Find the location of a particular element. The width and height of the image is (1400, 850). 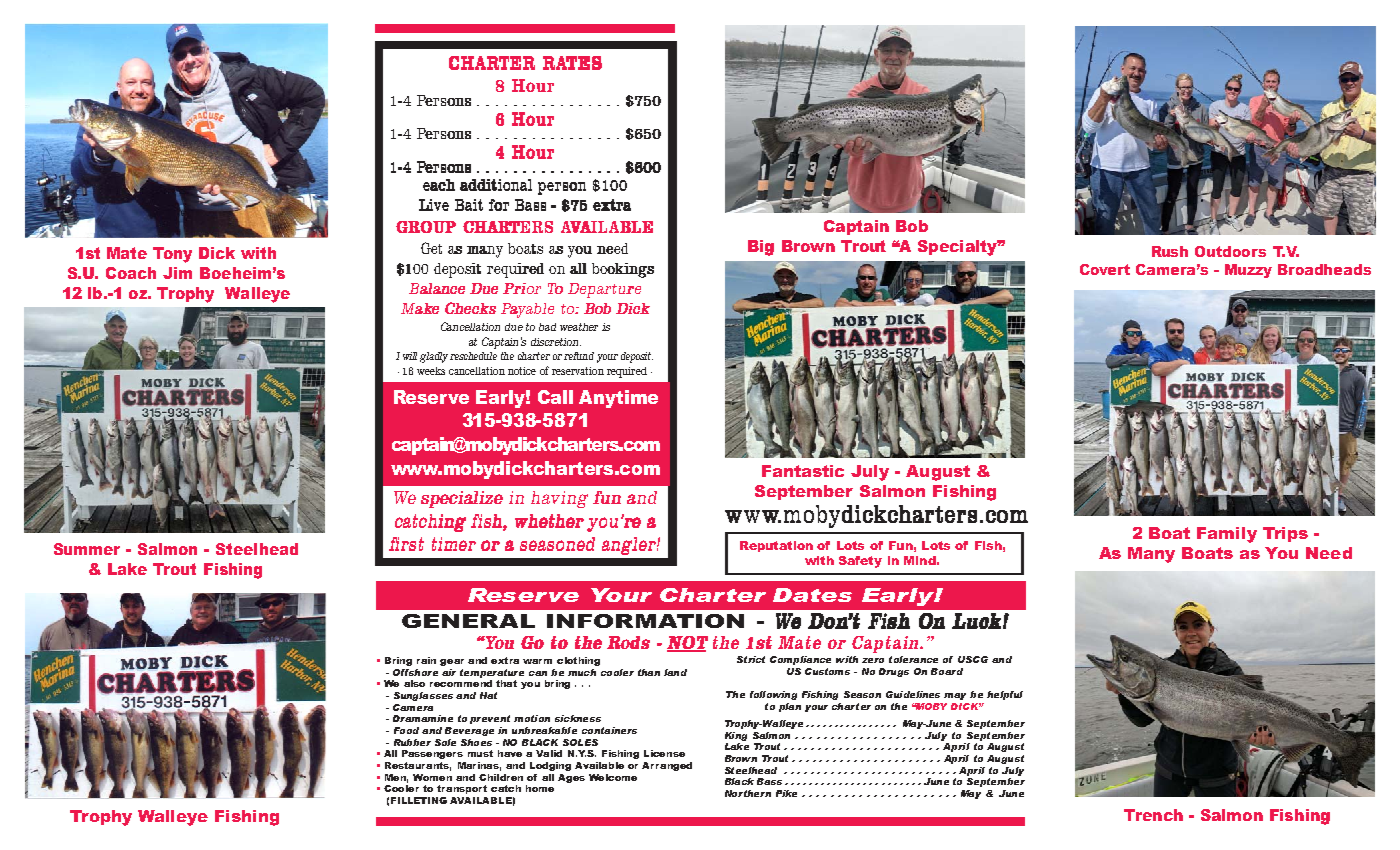

Big is located at coordinates (761, 248).
